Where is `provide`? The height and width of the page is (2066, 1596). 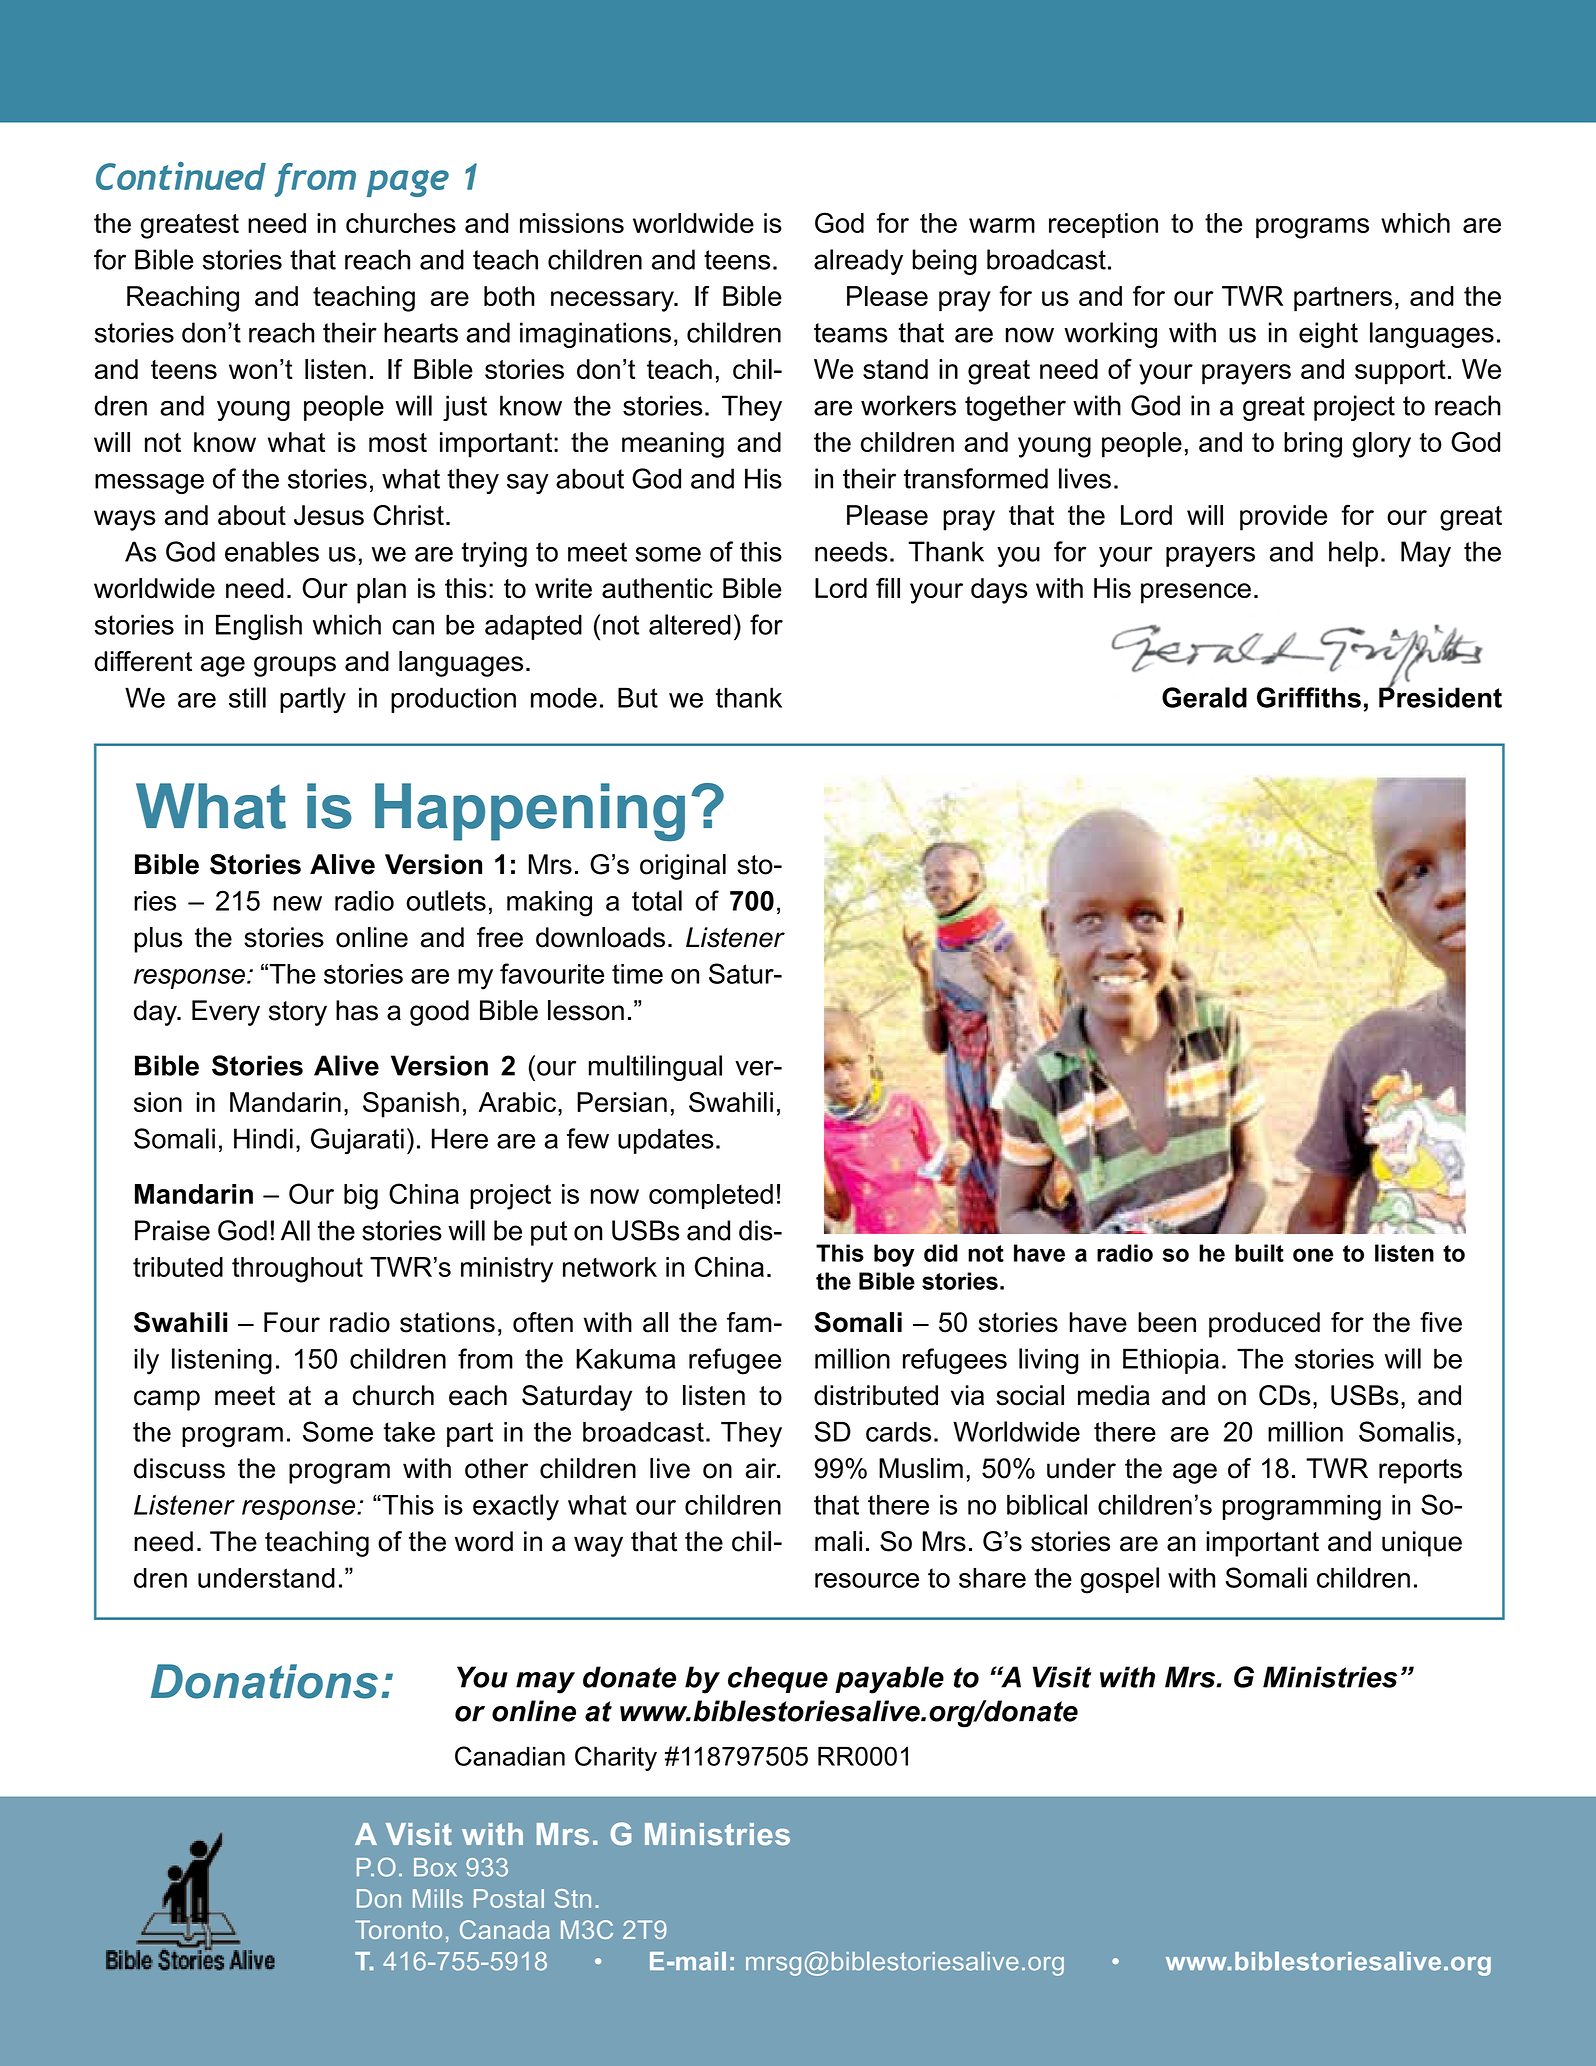 provide is located at coordinates (1283, 518).
